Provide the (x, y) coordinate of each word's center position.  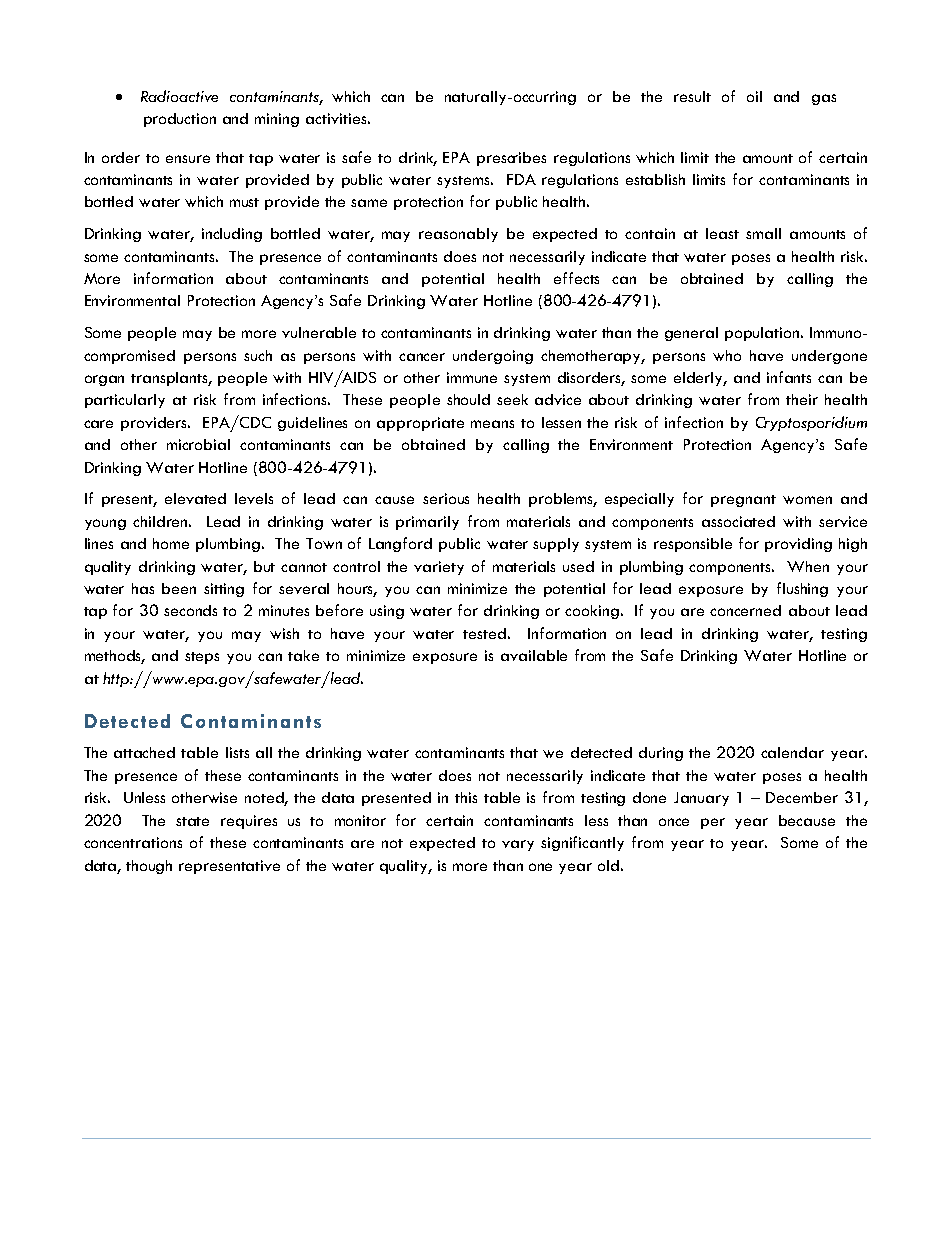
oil (754, 96)
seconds (190, 610)
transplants (171, 379)
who (727, 355)
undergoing (493, 357)
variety (439, 568)
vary (518, 845)
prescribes (511, 159)
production (180, 120)
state (192, 821)
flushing (802, 589)
